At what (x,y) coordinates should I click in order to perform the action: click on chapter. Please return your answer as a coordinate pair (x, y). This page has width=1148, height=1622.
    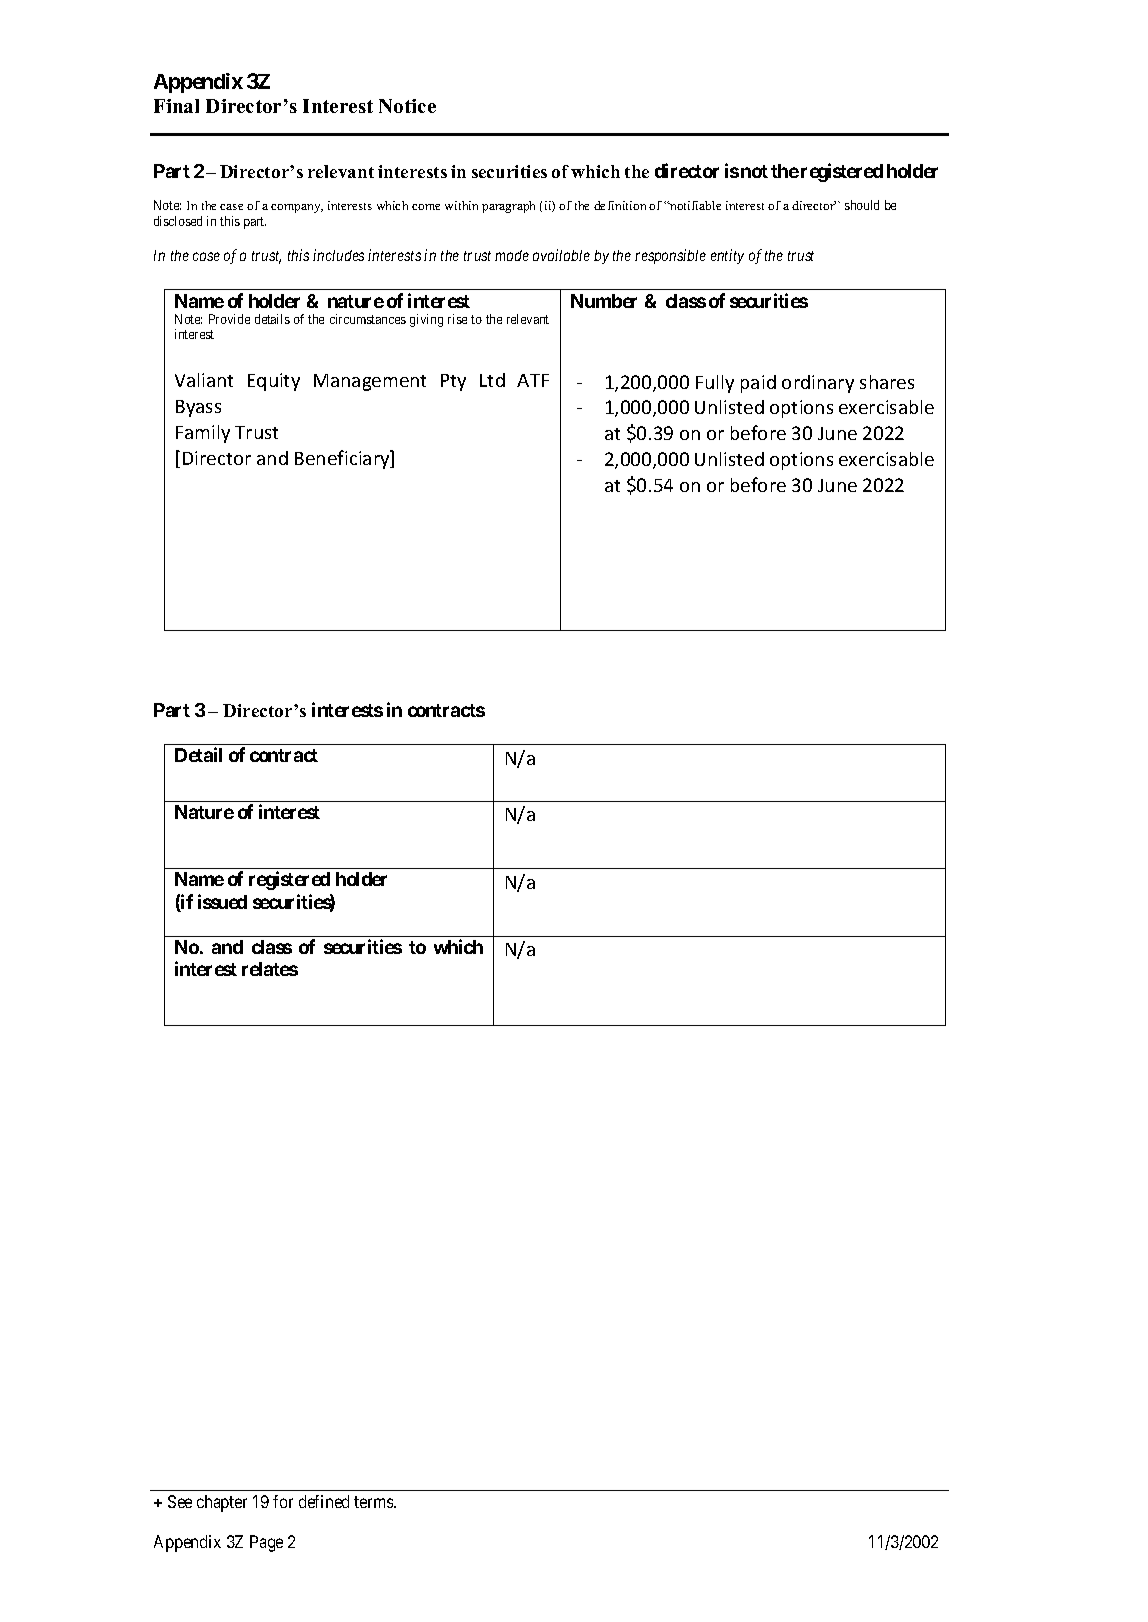
    Looking at the image, I should click on (222, 1503).
